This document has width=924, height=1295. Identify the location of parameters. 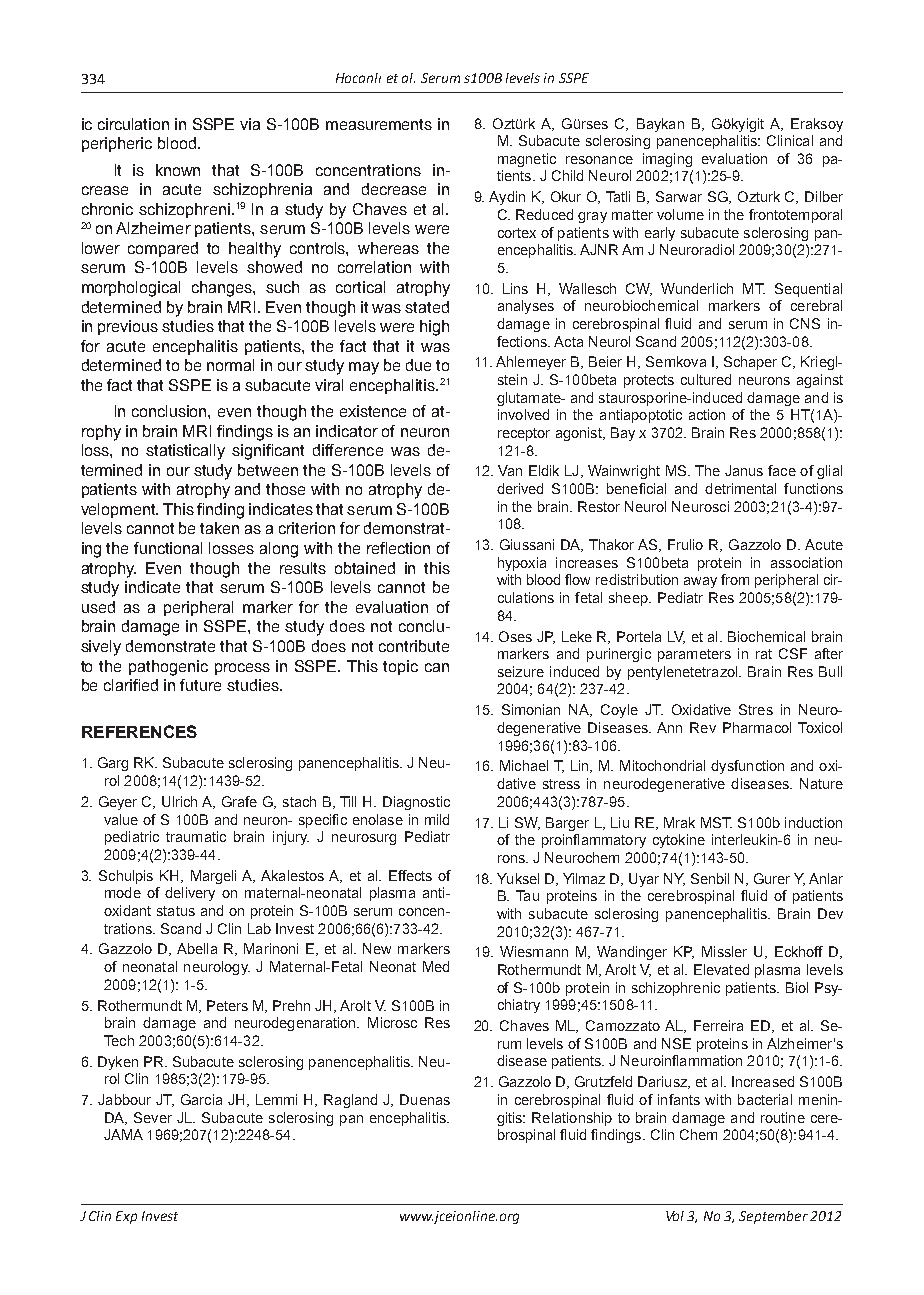
(694, 655).
